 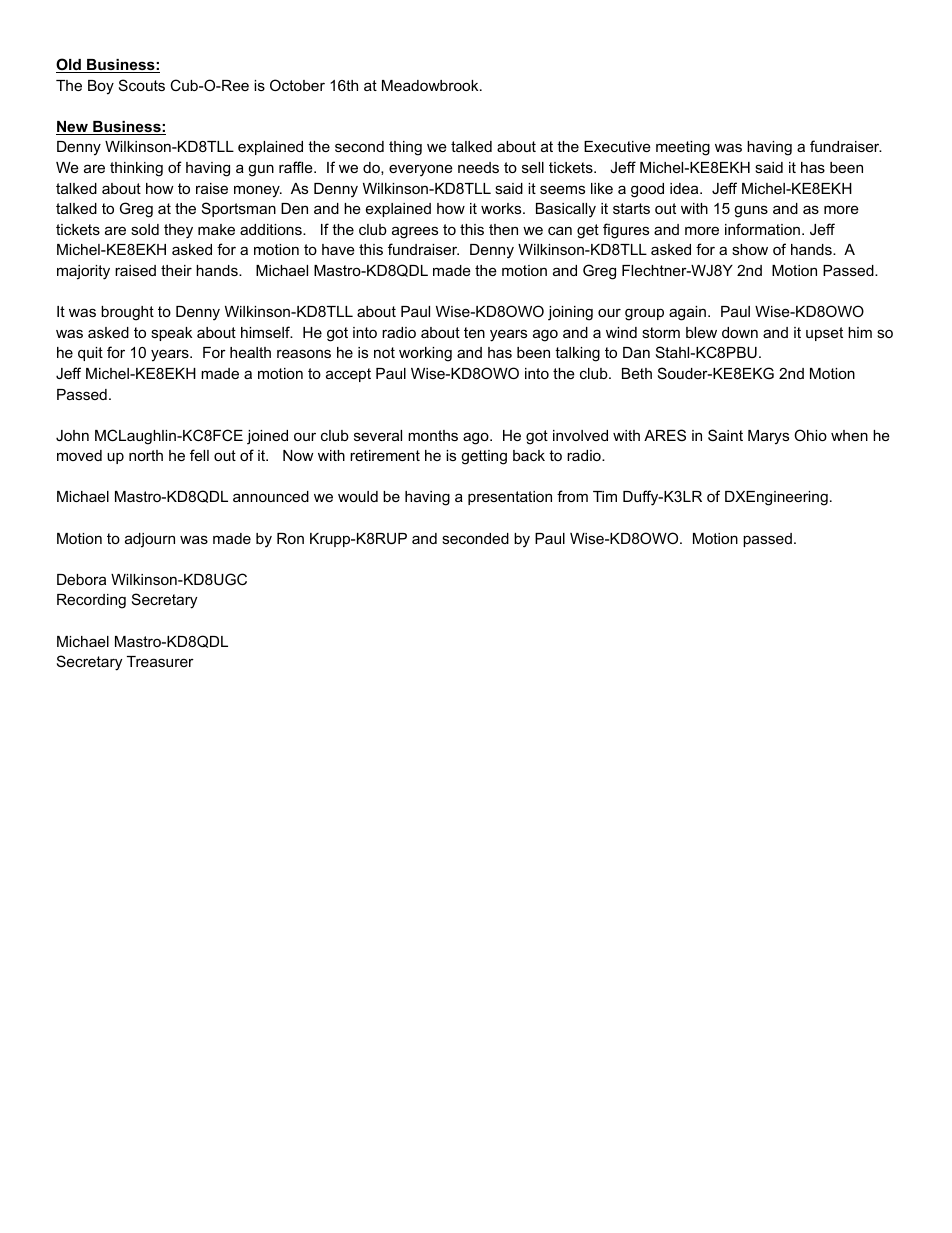 What do you see at coordinates (683, 148) in the page?
I see `meeting` at bounding box center [683, 148].
